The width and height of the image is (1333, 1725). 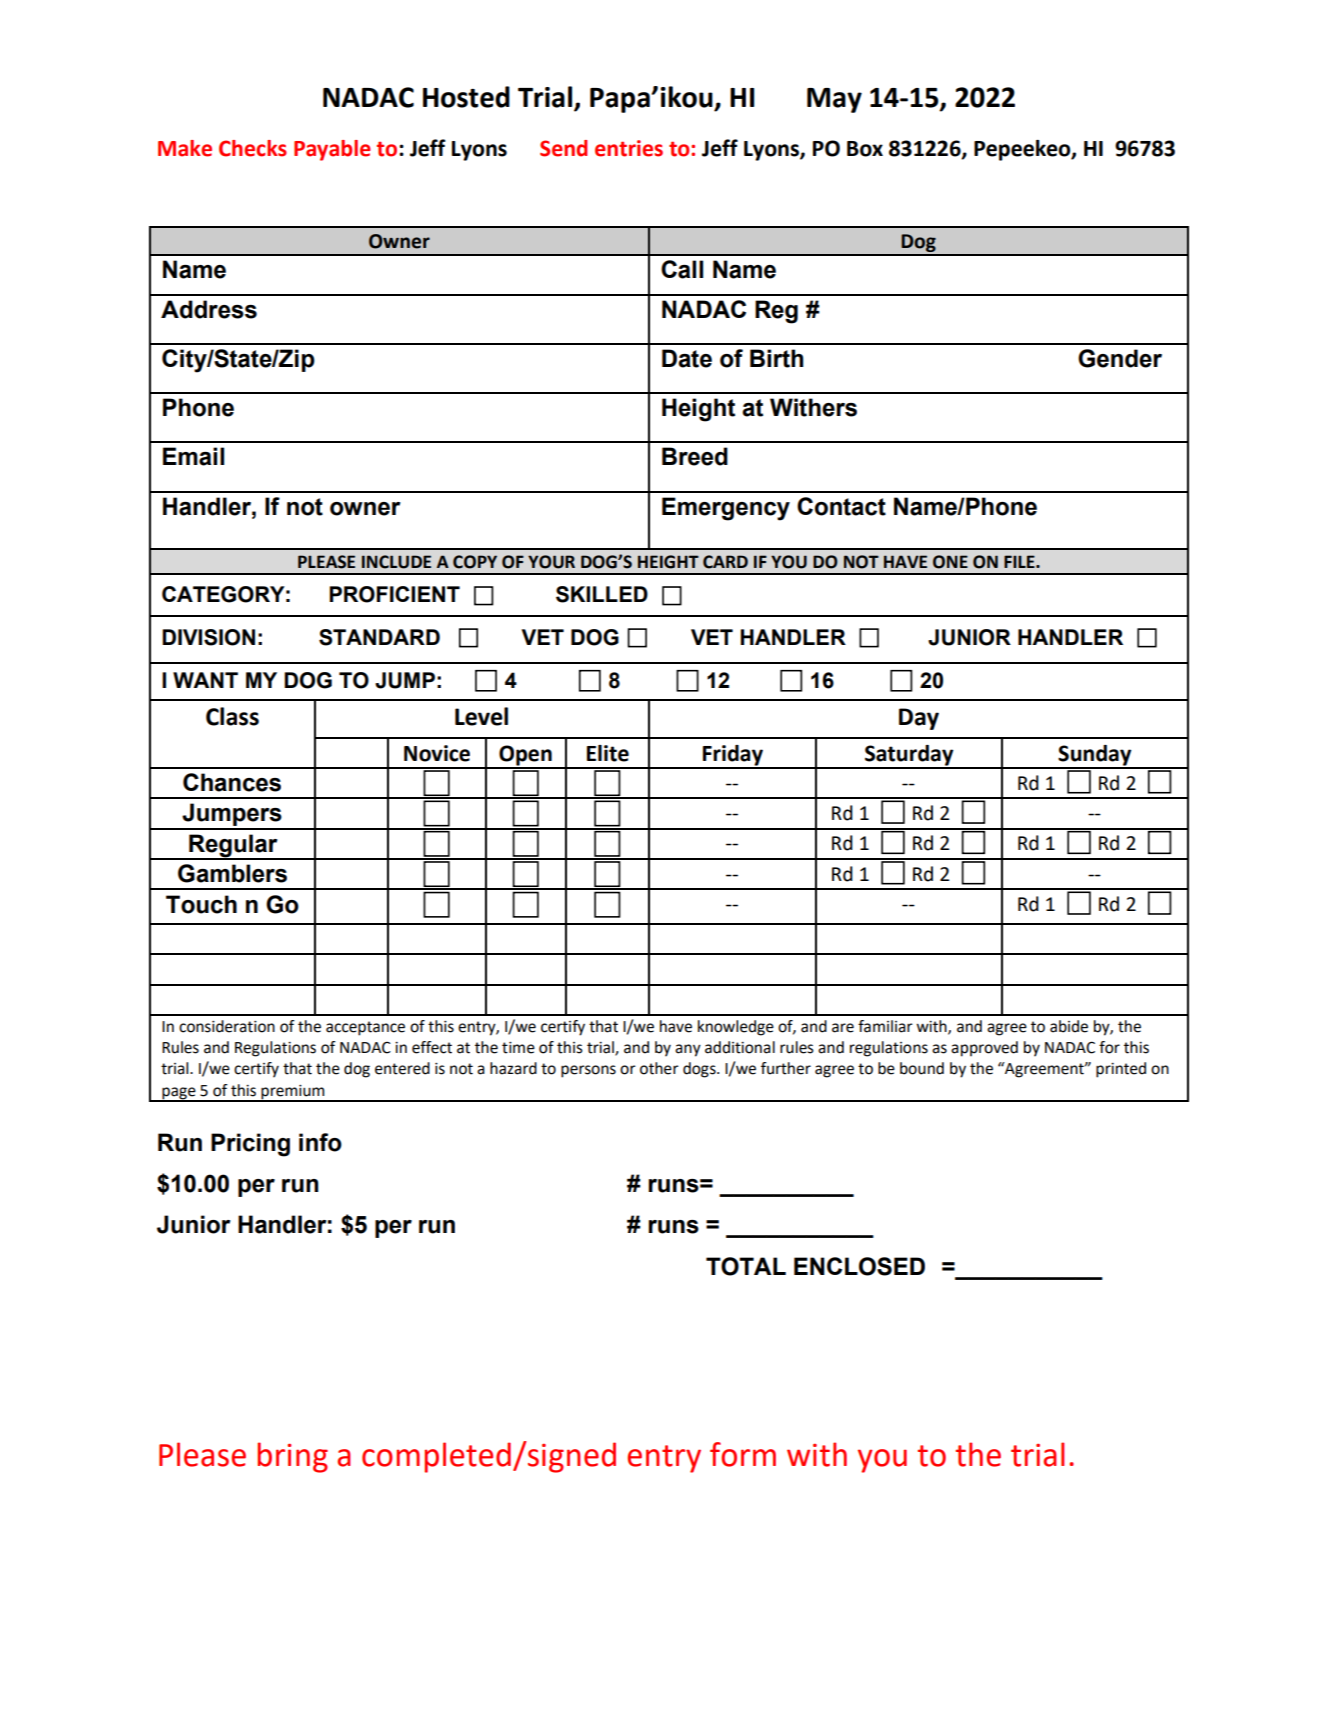 What do you see at coordinates (984, 1049) in the image?
I see `approved` at bounding box center [984, 1049].
